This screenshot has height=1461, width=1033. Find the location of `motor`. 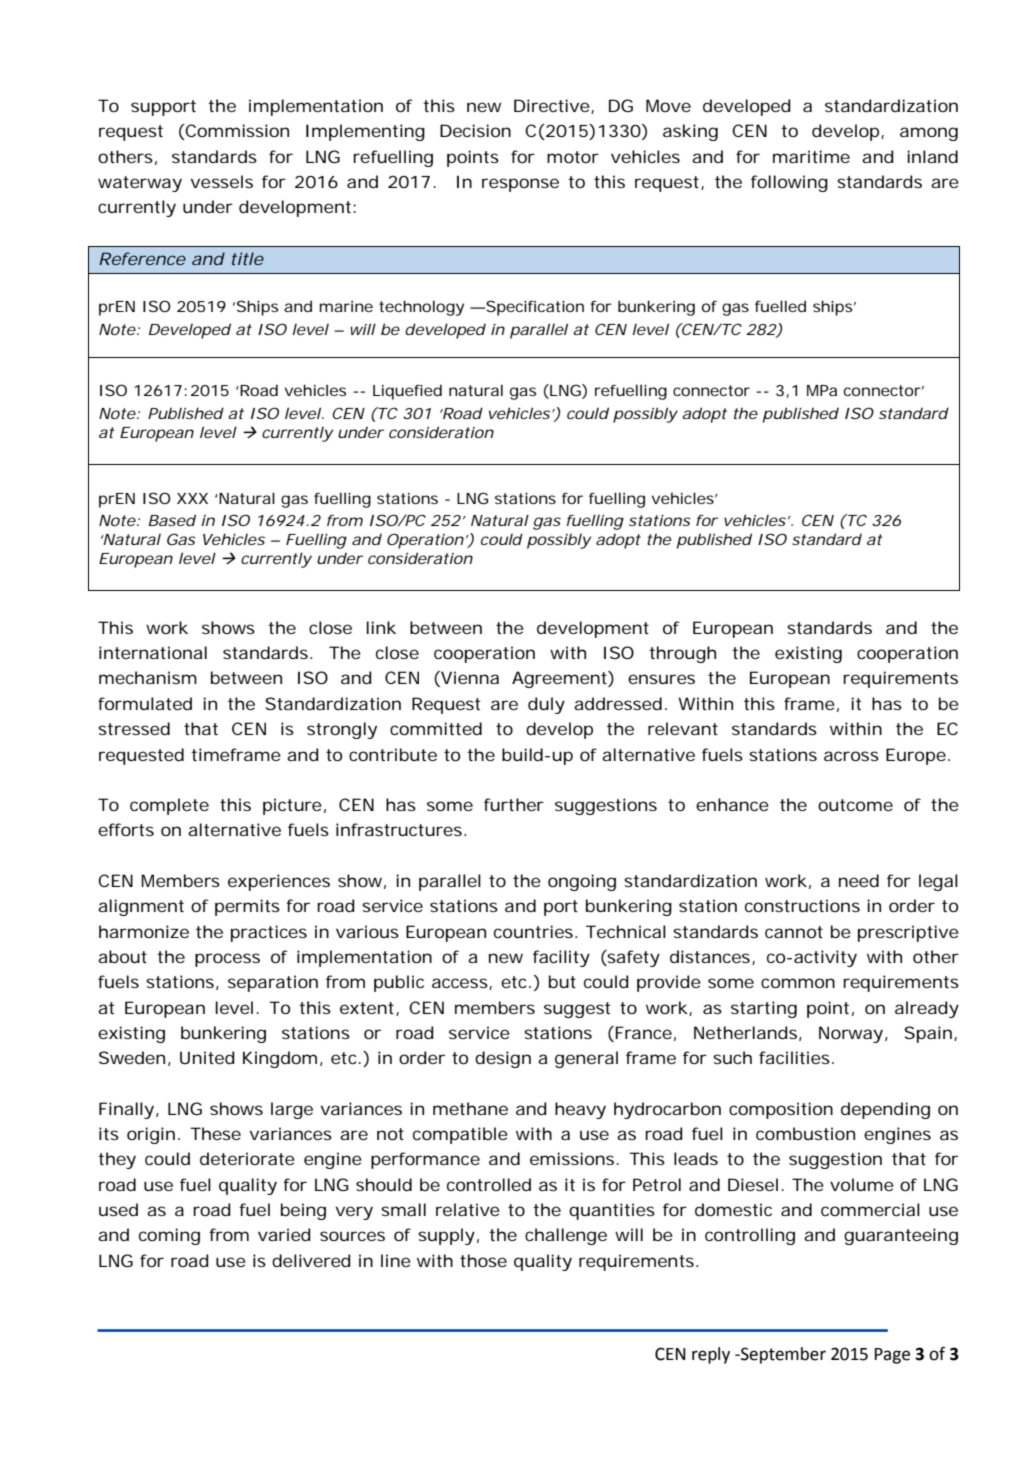

motor is located at coordinates (573, 157).
